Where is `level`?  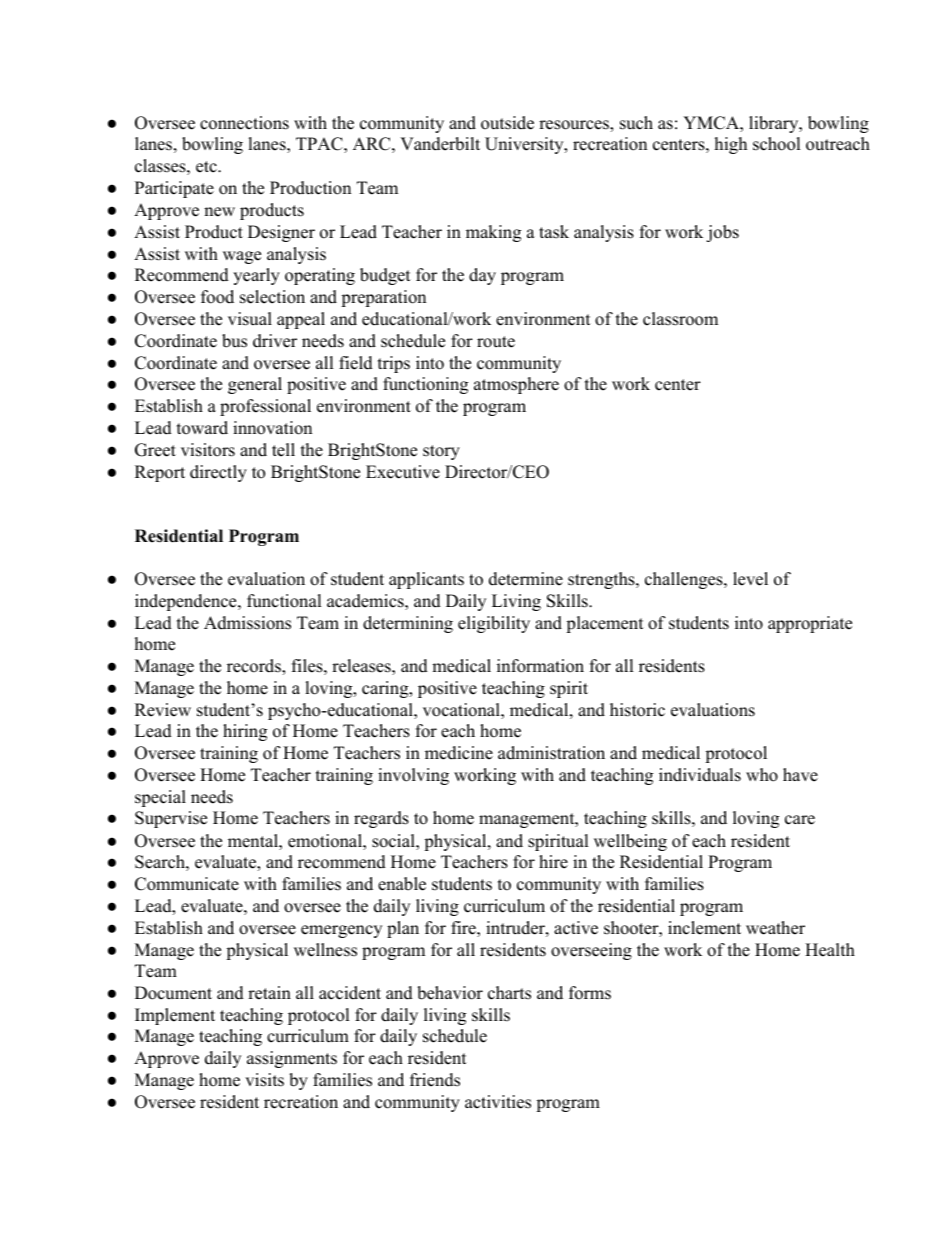
level is located at coordinates (750, 579).
